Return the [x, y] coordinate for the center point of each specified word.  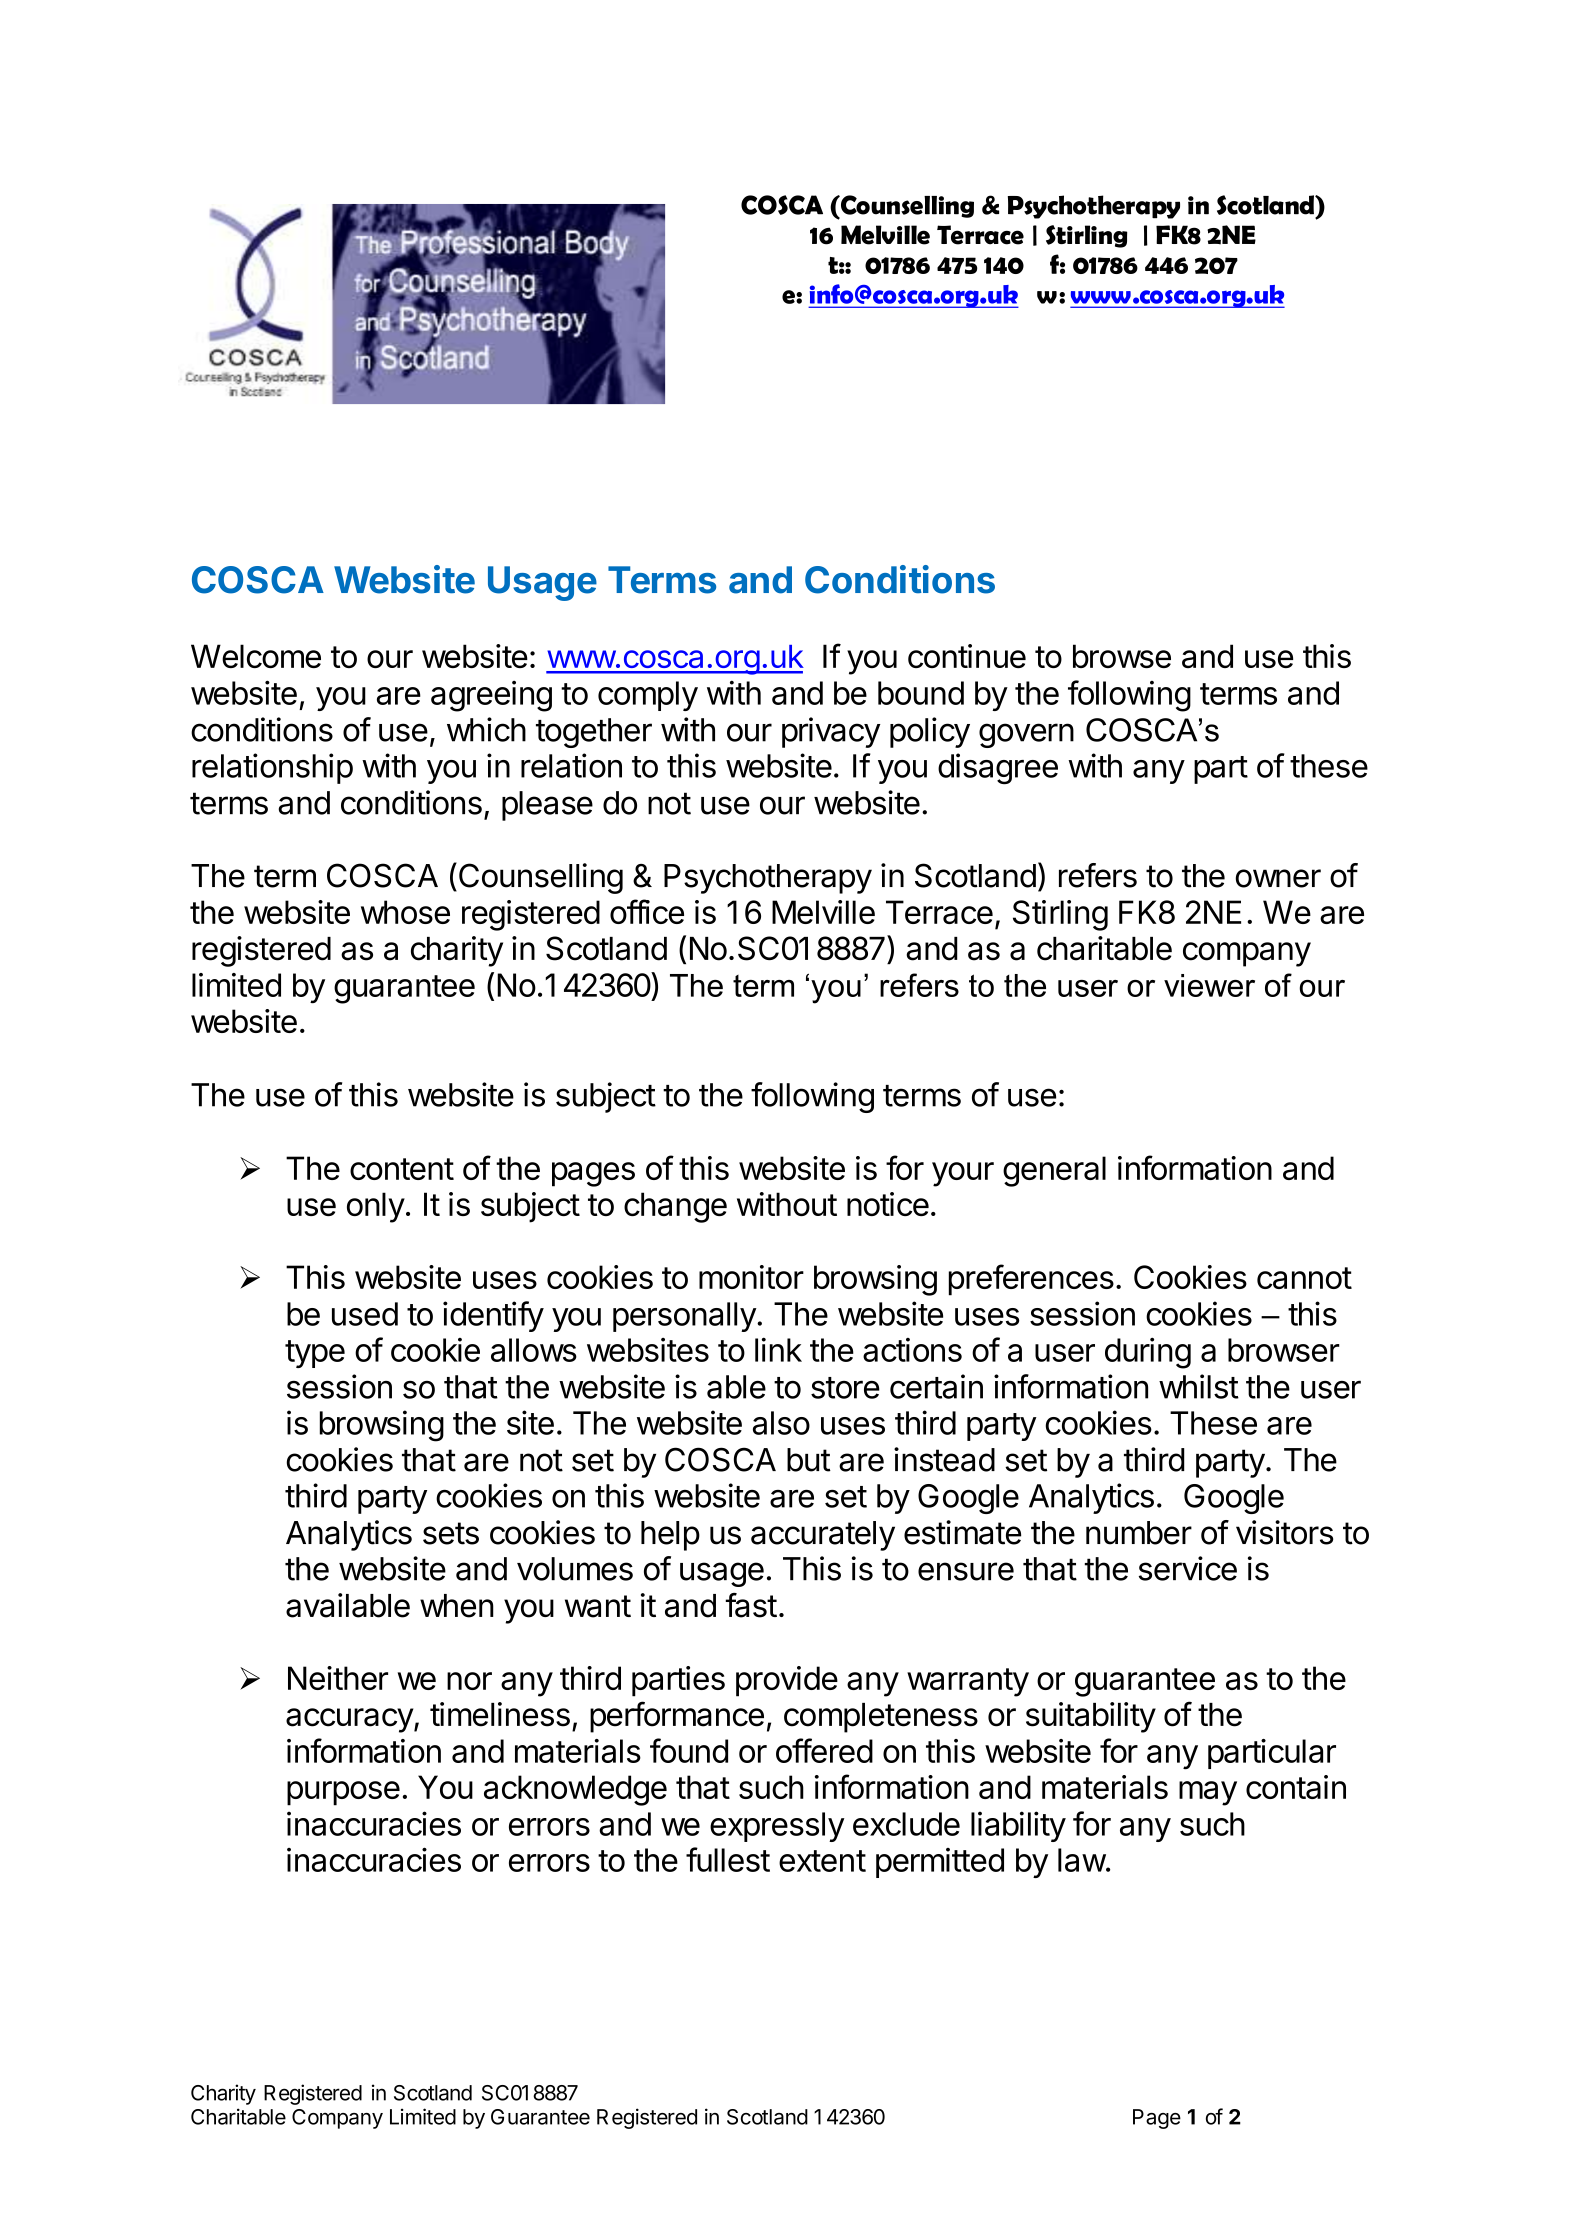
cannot [1304, 1278]
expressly [777, 1827]
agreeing [491, 696]
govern [1026, 735]
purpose [343, 1793]
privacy [831, 732]
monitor [751, 1277]
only [376, 1207]
